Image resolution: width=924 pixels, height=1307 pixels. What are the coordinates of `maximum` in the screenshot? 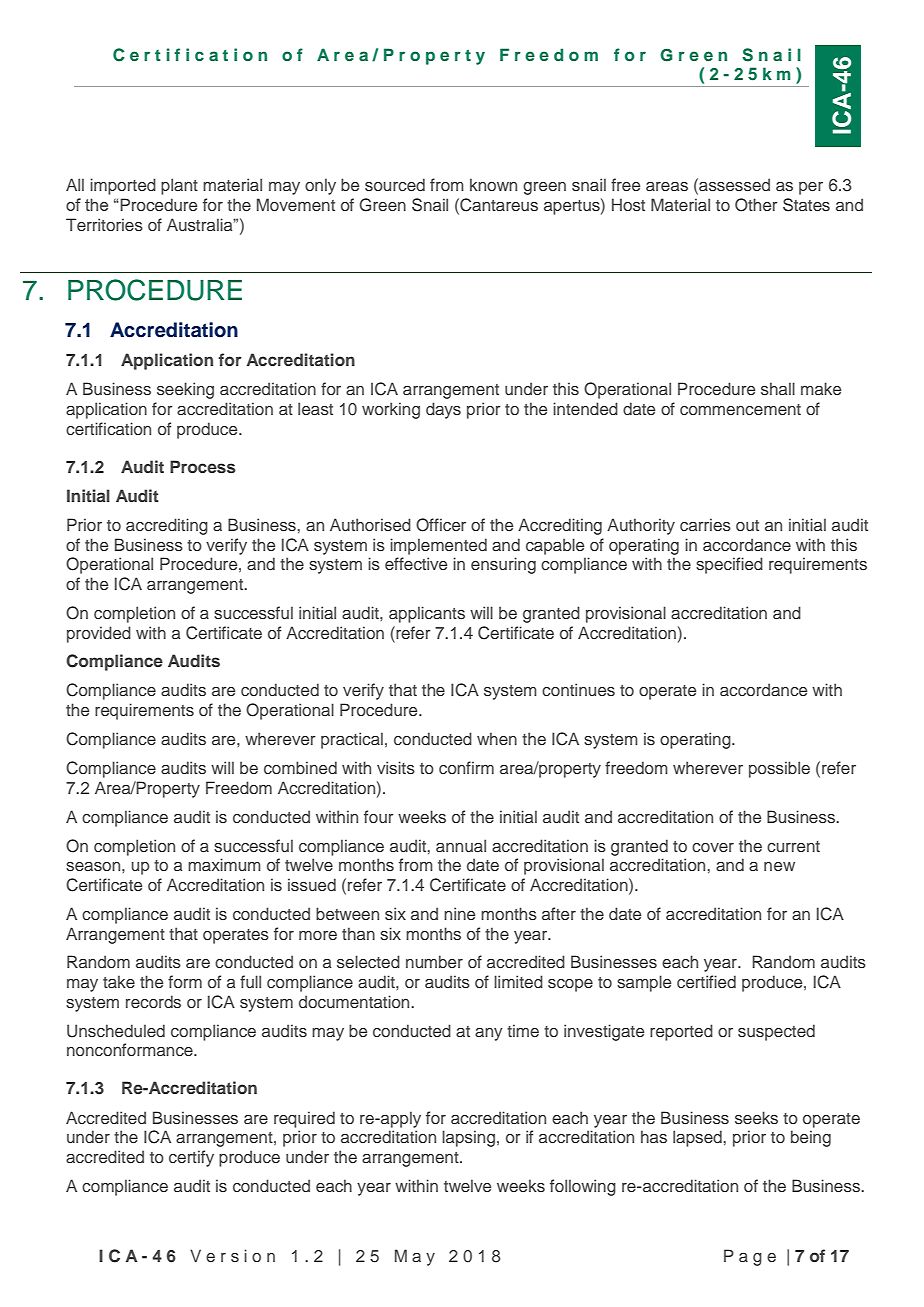 It's located at (224, 864).
